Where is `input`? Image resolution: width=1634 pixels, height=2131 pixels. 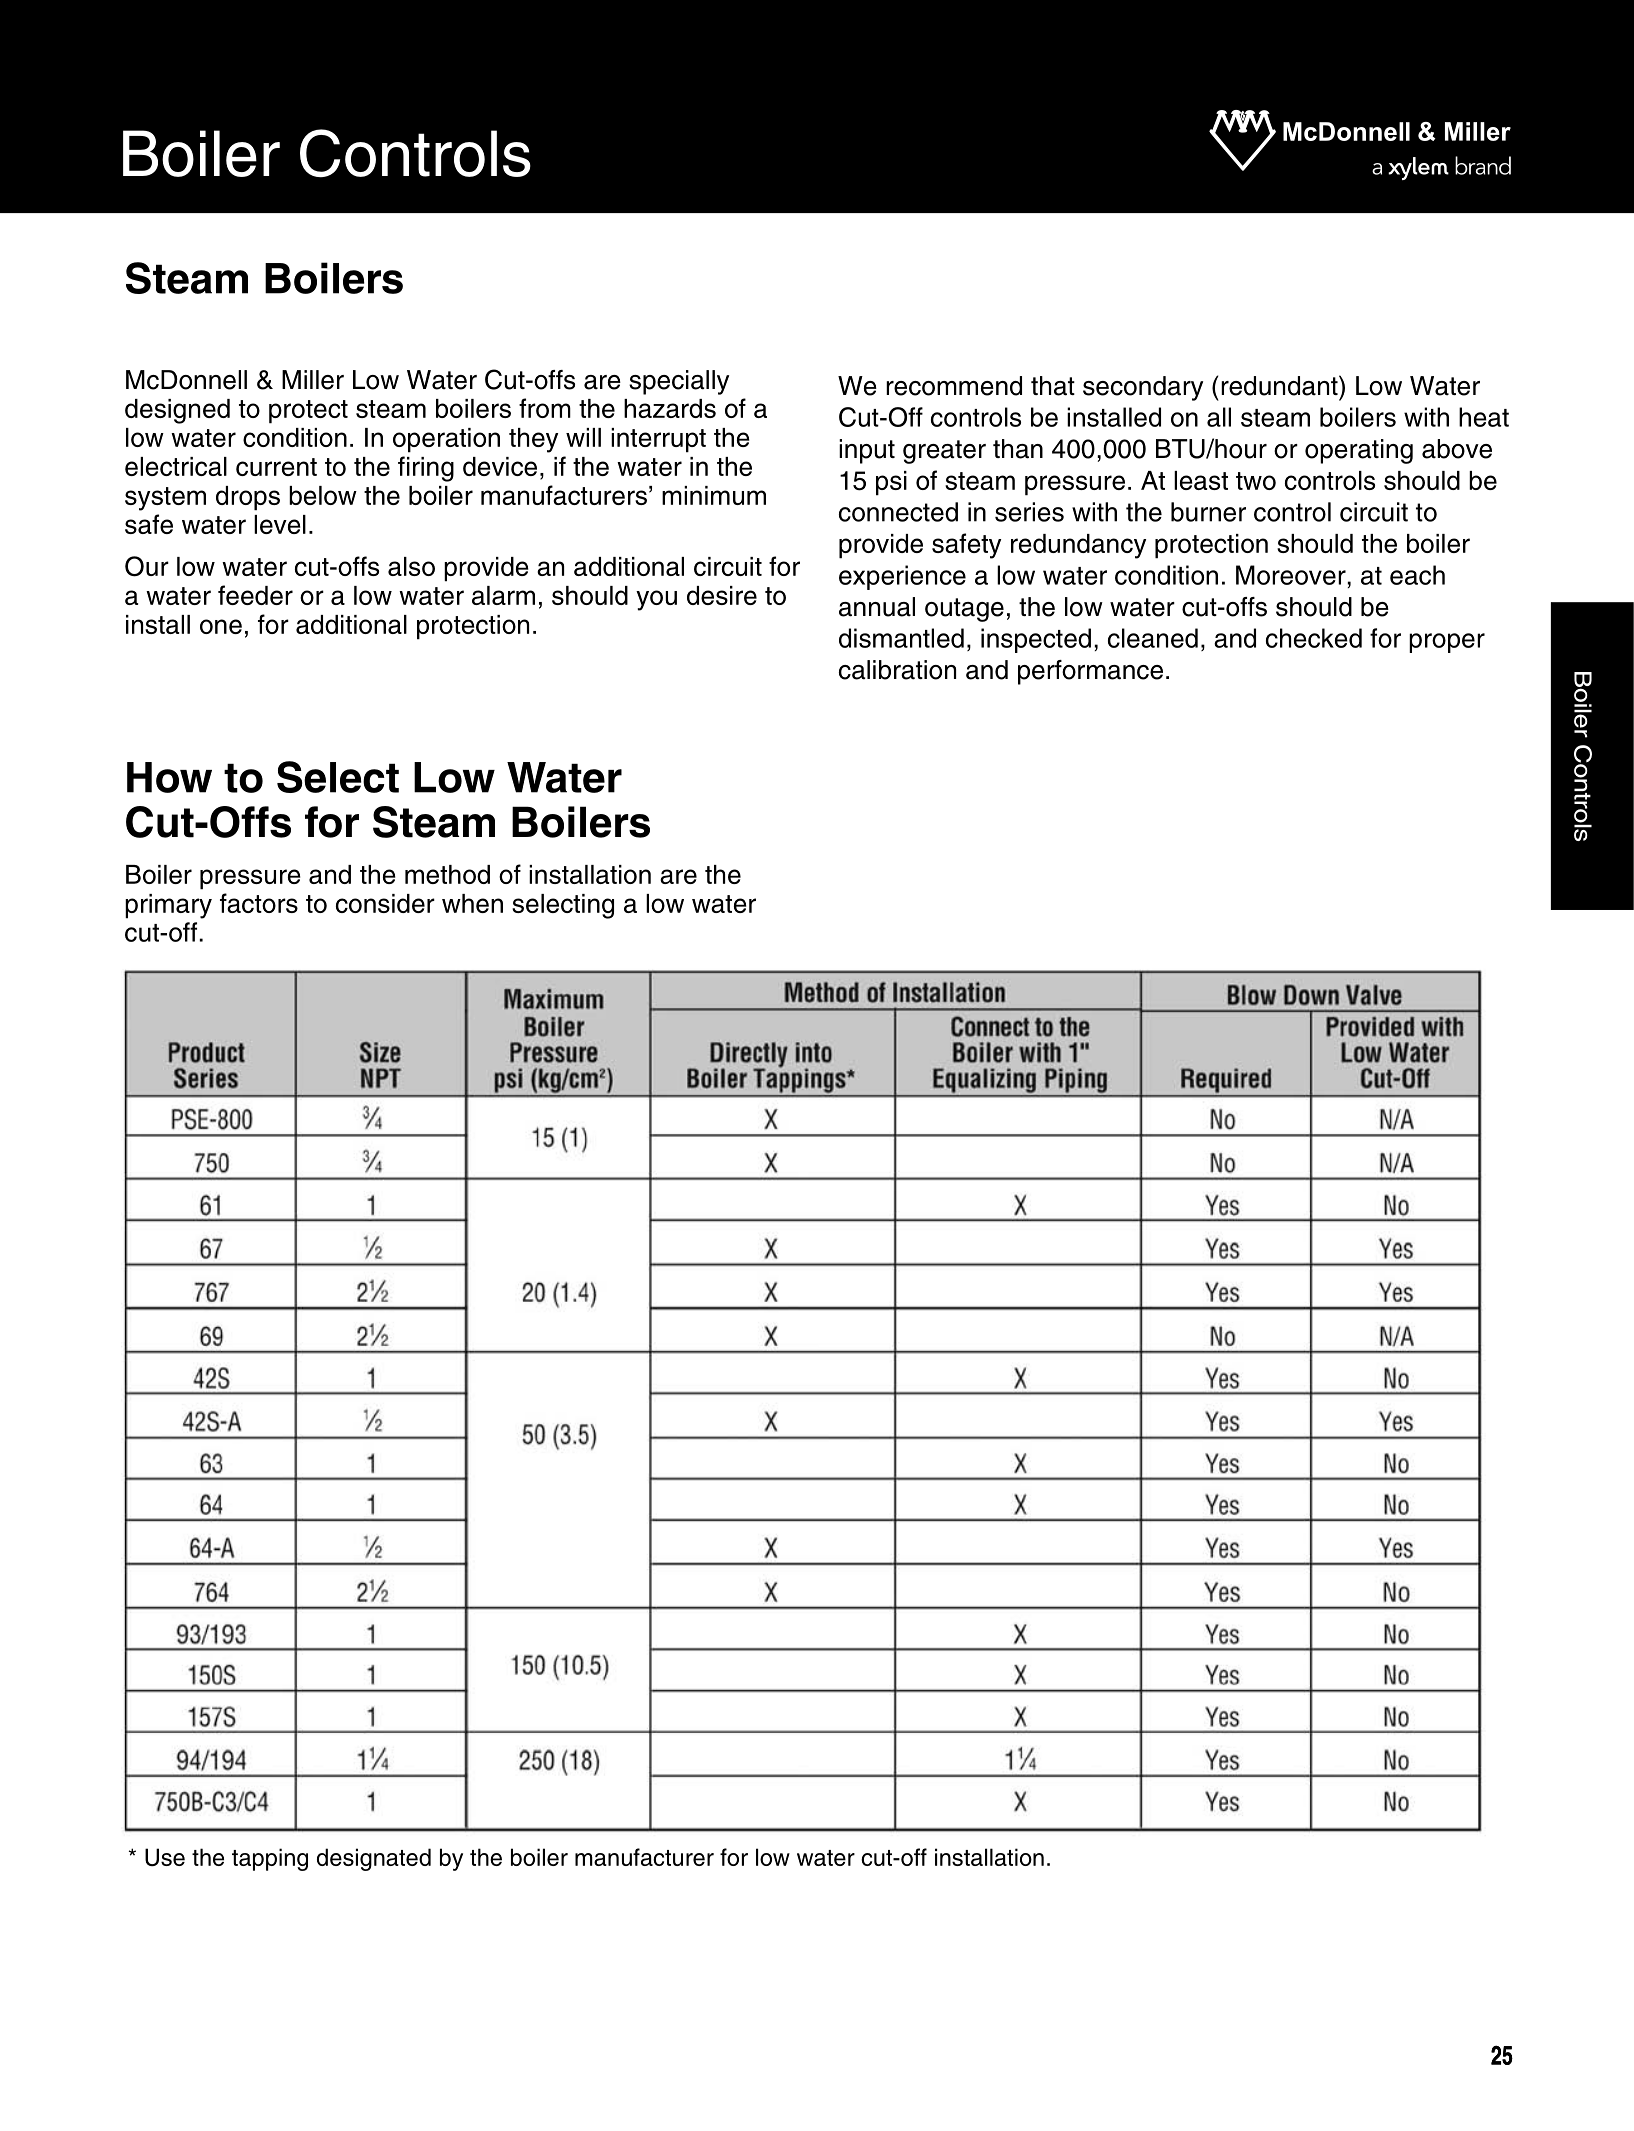
input is located at coordinates (867, 451).
